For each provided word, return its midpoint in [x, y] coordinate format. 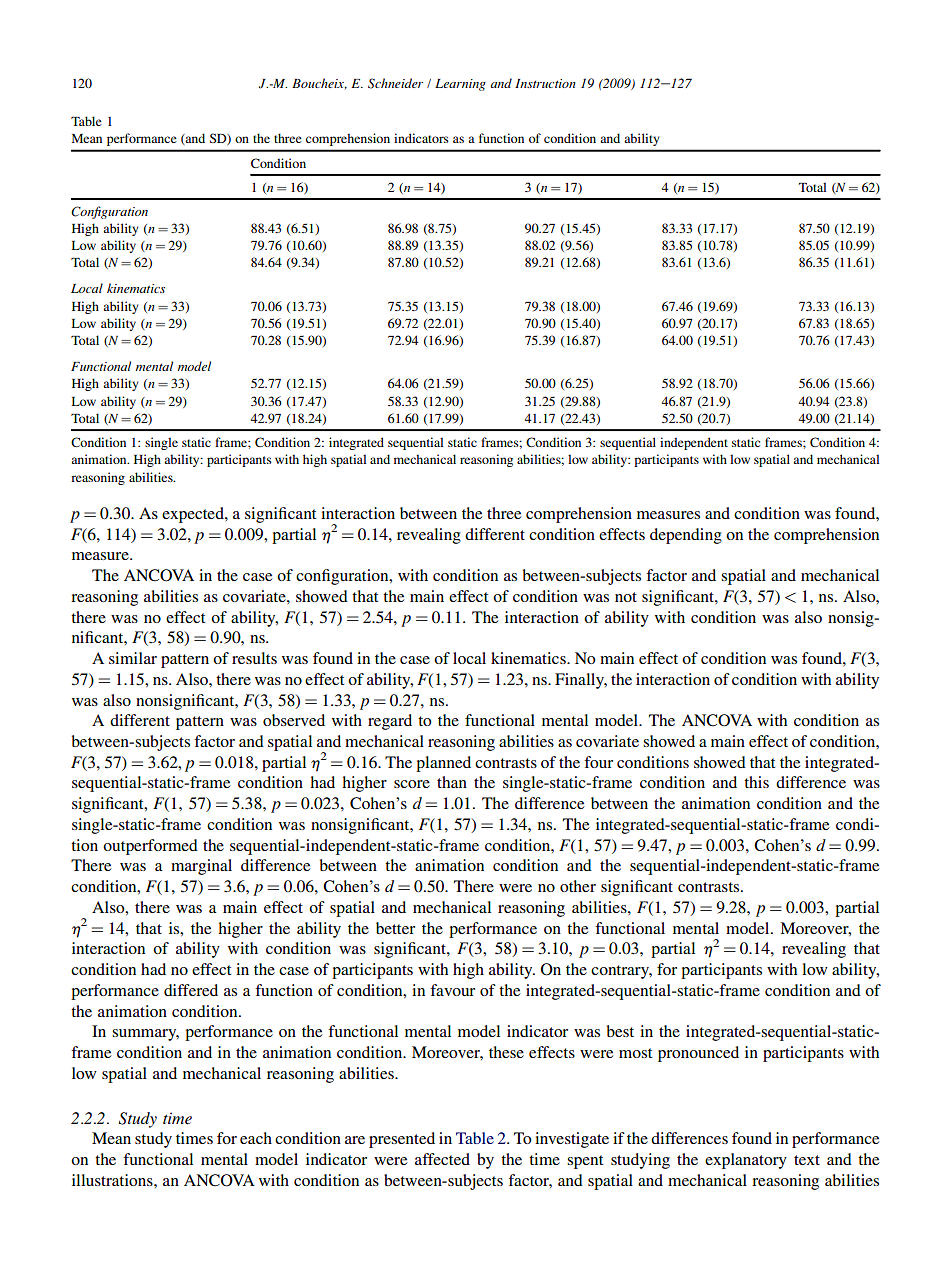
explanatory [746, 1161]
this [756, 782]
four [598, 762]
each [256, 1138]
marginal [201, 867]
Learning [460, 85]
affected [442, 1159]
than [452, 782]
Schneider [395, 83]
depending [686, 536]
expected [194, 515]
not [626, 597]
